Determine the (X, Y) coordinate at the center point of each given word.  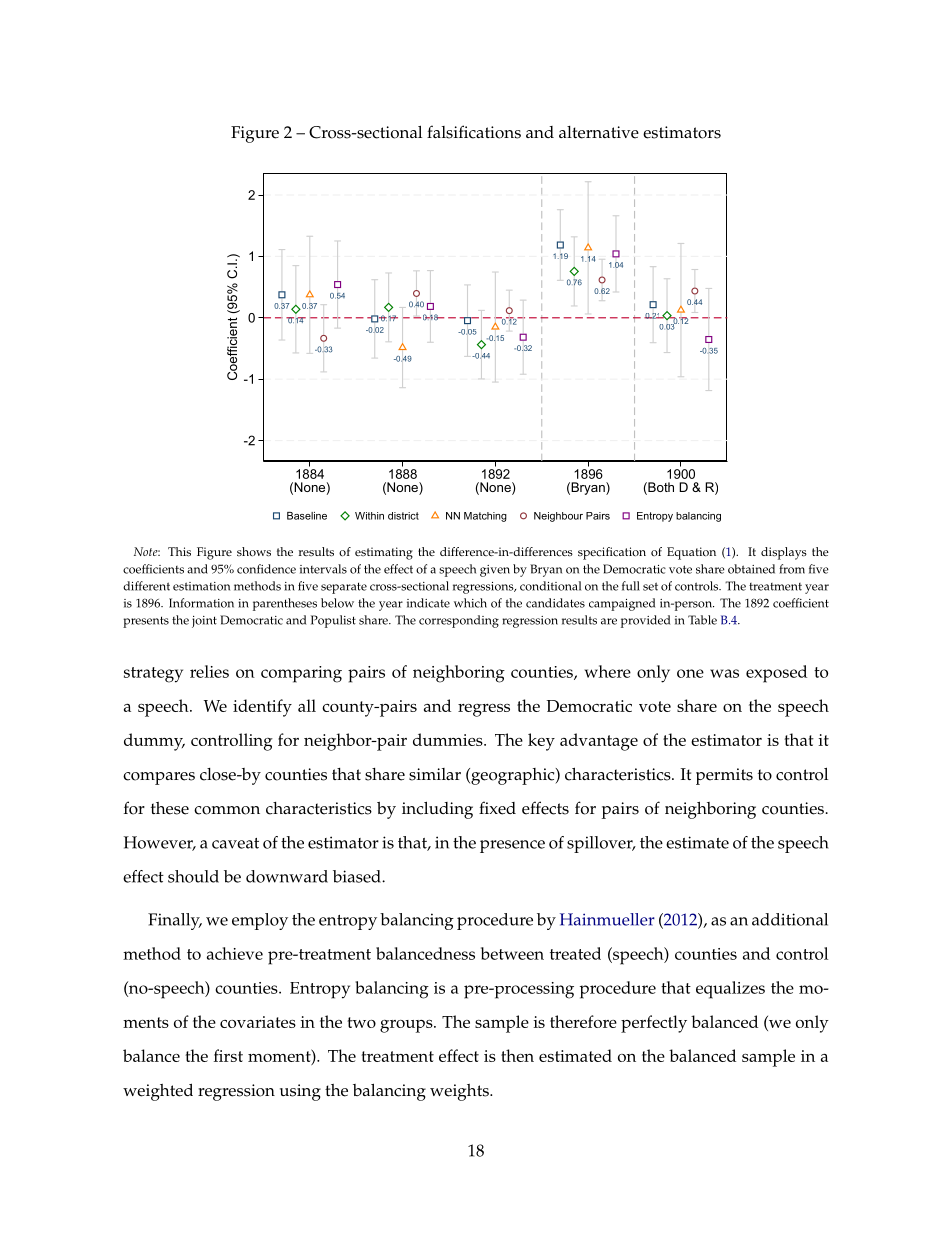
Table (702, 620)
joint (204, 622)
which (470, 603)
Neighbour (558, 517)
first (228, 1055)
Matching (485, 517)
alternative (599, 132)
